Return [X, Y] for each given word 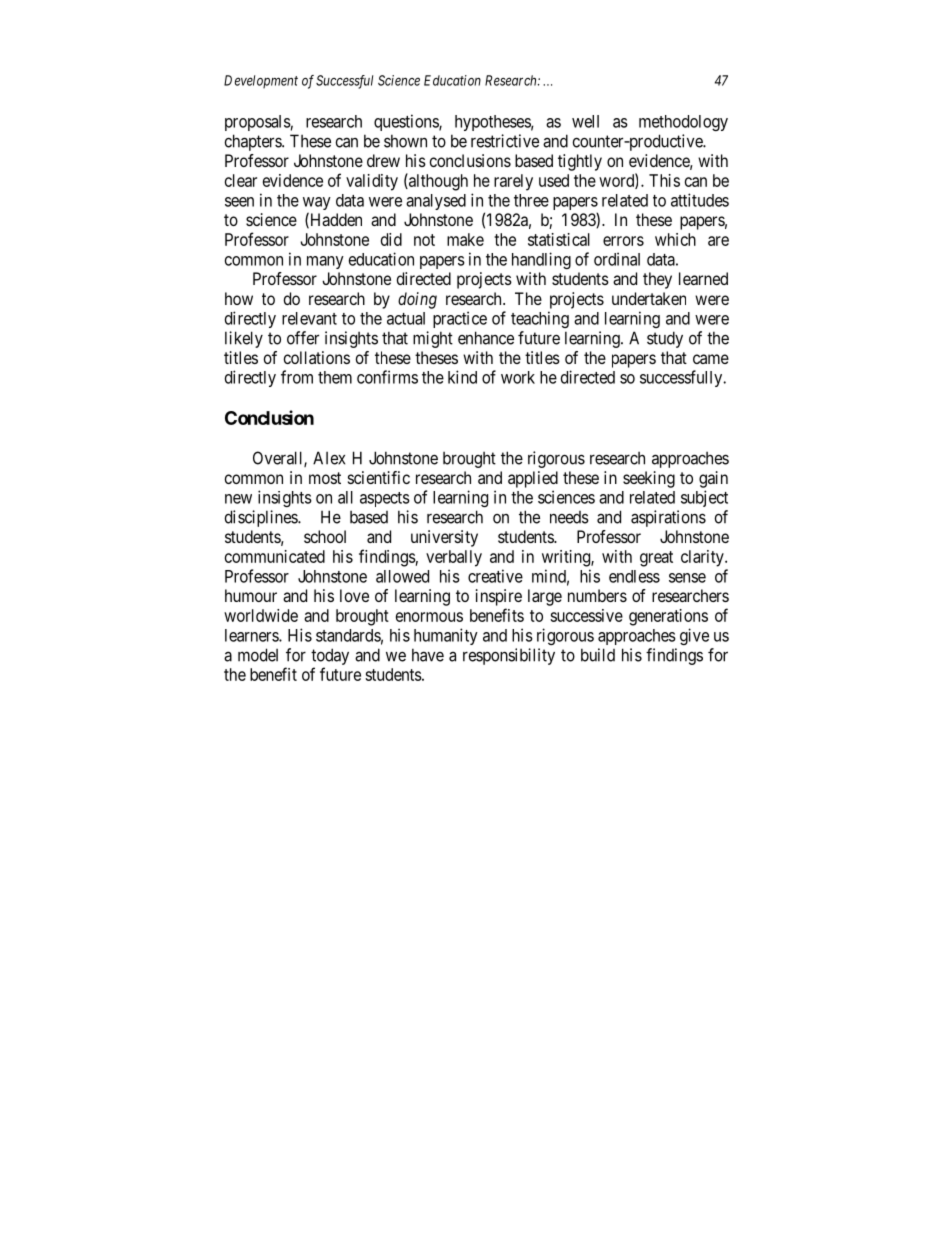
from [297, 377]
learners [252, 635]
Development [261, 81]
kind [462, 377]
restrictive [505, 141]
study [665, 339]
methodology [683, 123]
